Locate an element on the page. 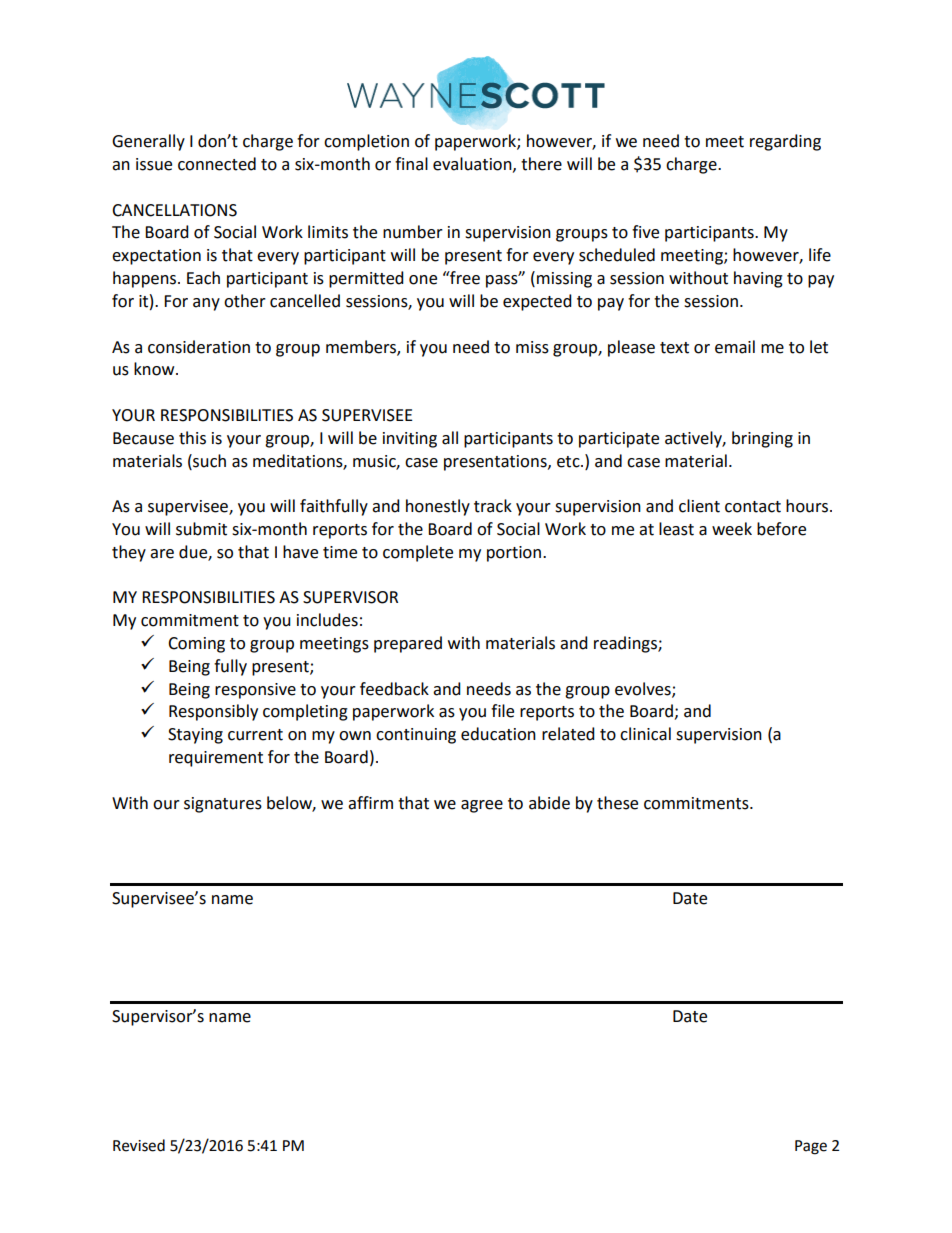 This image has height=1233, width=952. Coming is located at coordinates (196, 645).
